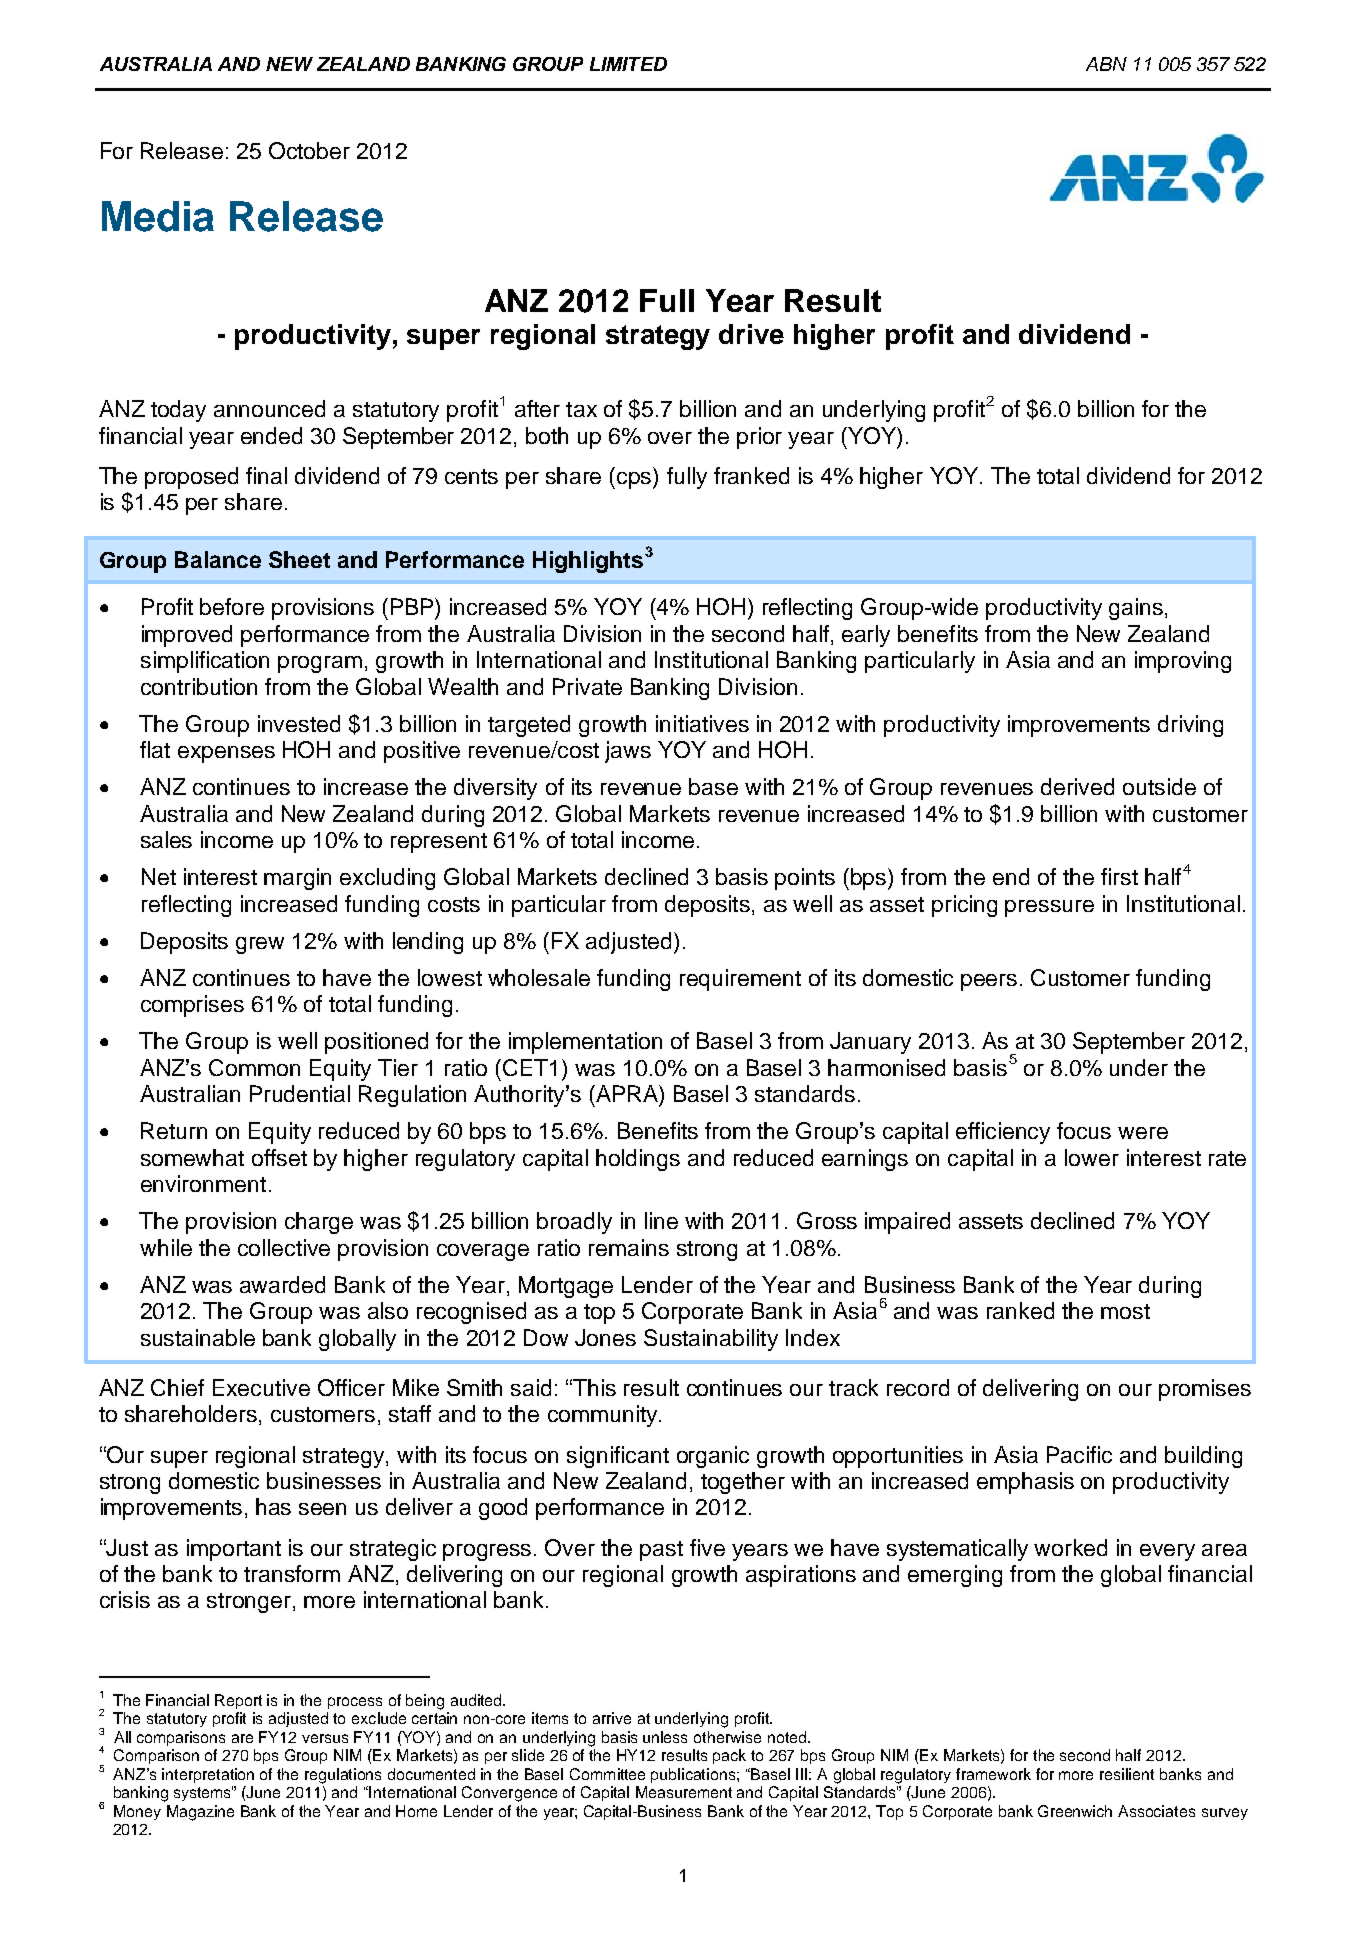 The height and width of the screenshot is (1933, 1366). Describe the element at coordinates (218, 559) in the screenshot. I see `Balance` at that location.
